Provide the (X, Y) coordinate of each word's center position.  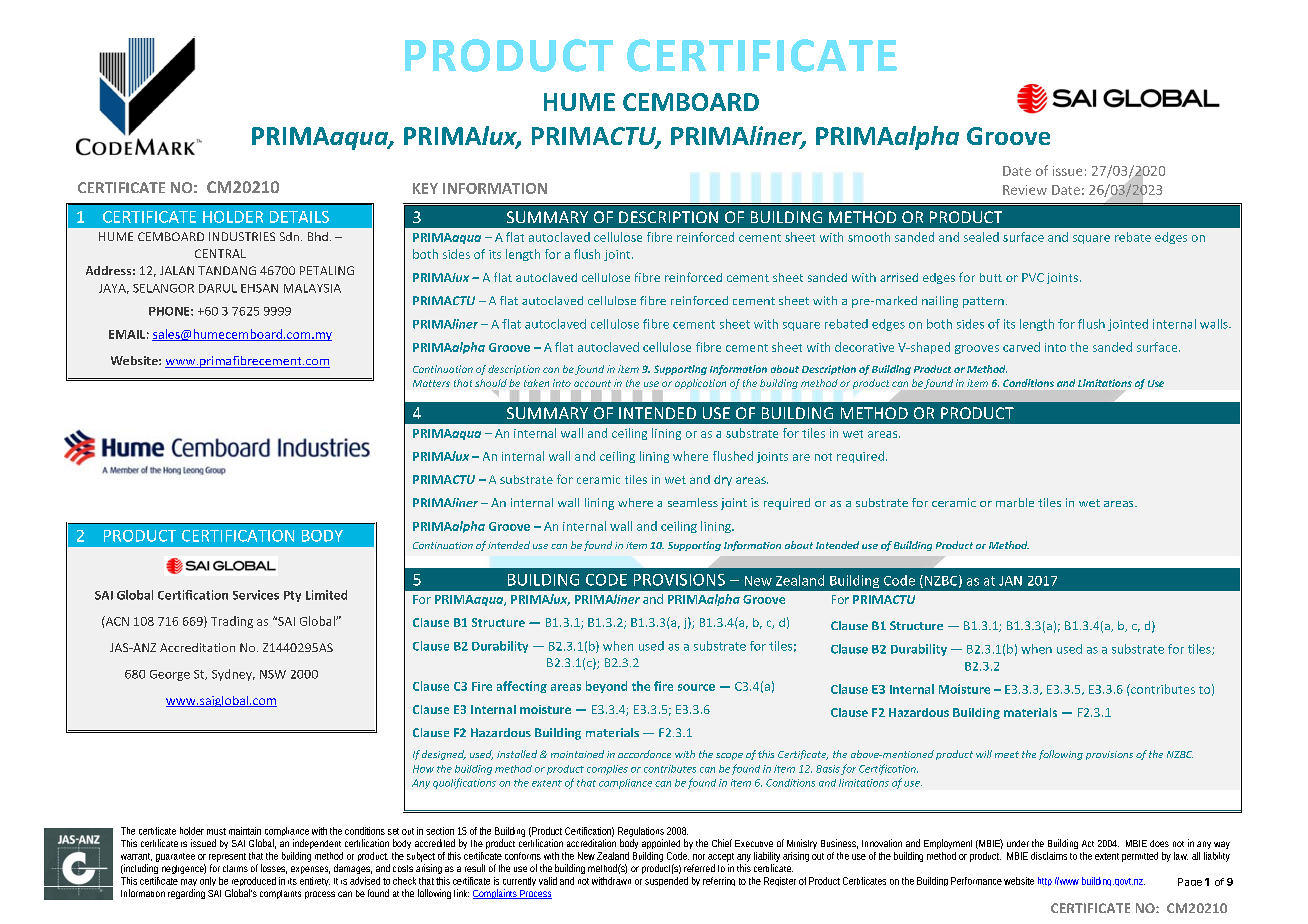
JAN (1010, 581)
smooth (869, 237)
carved (1021, 347)
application (700, 384)
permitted (1140, 857)
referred (699, 868)
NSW (273, 674)
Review (1025, 190)
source (696, 687)
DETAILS (299, 217)
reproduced (254, 883)
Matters (431, 383)
